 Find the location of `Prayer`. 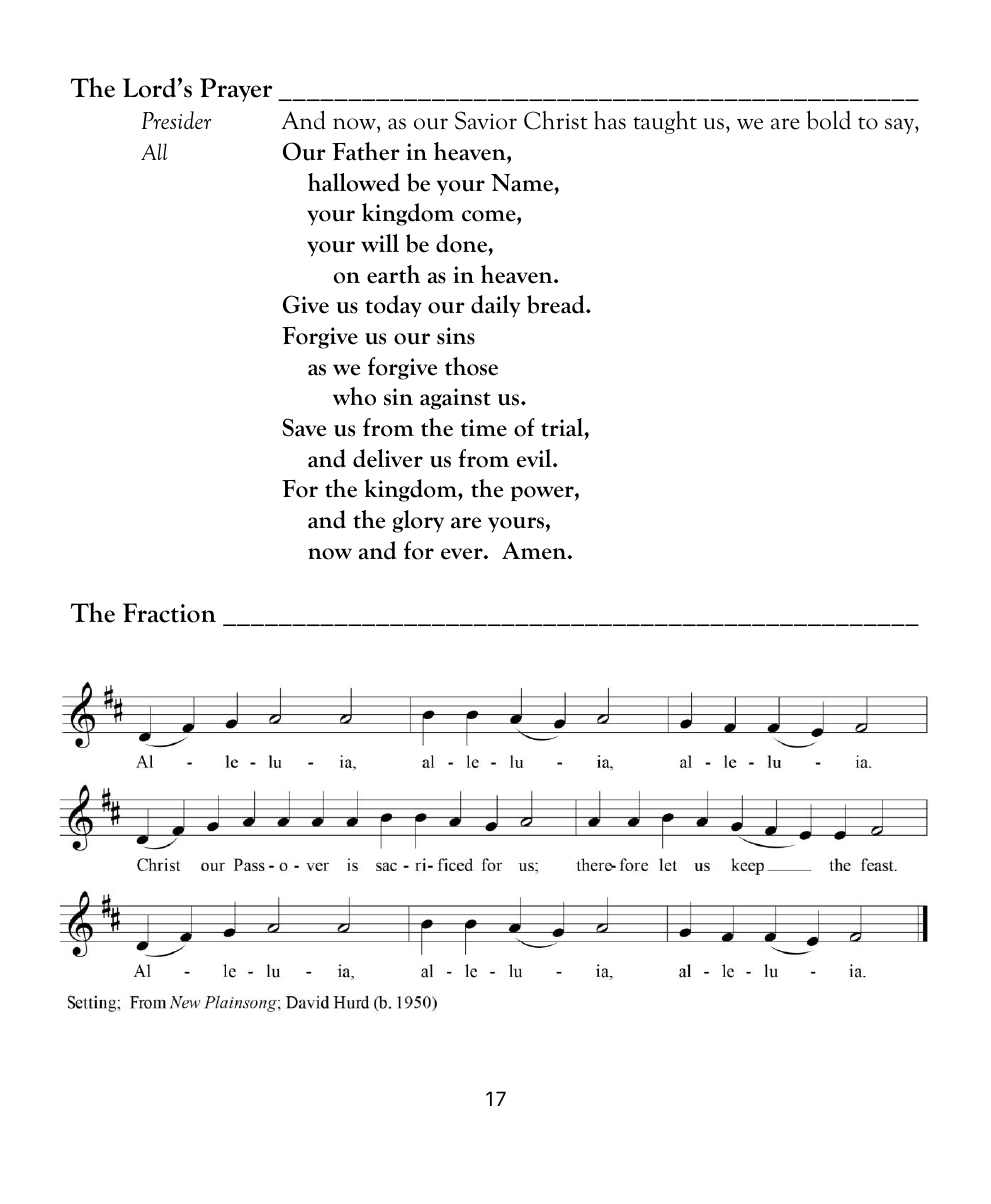

Prayer is located at coordinates (236, 90).
